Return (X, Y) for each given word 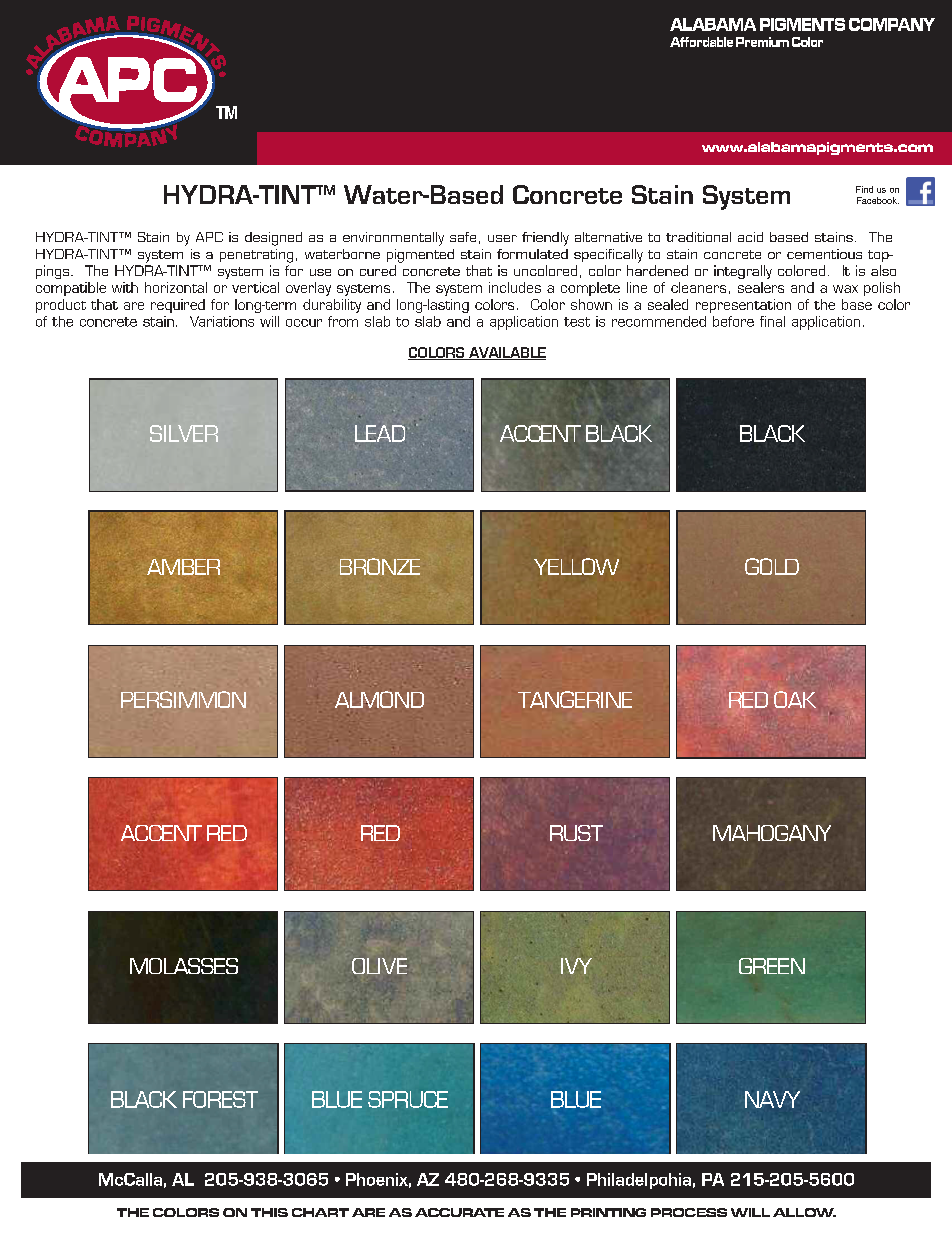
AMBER (183, 567)
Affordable (701, 42)
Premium (762, 42)
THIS (269, 1212)
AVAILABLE (506, 353)
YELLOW (576, 566)
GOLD (772, 566)
